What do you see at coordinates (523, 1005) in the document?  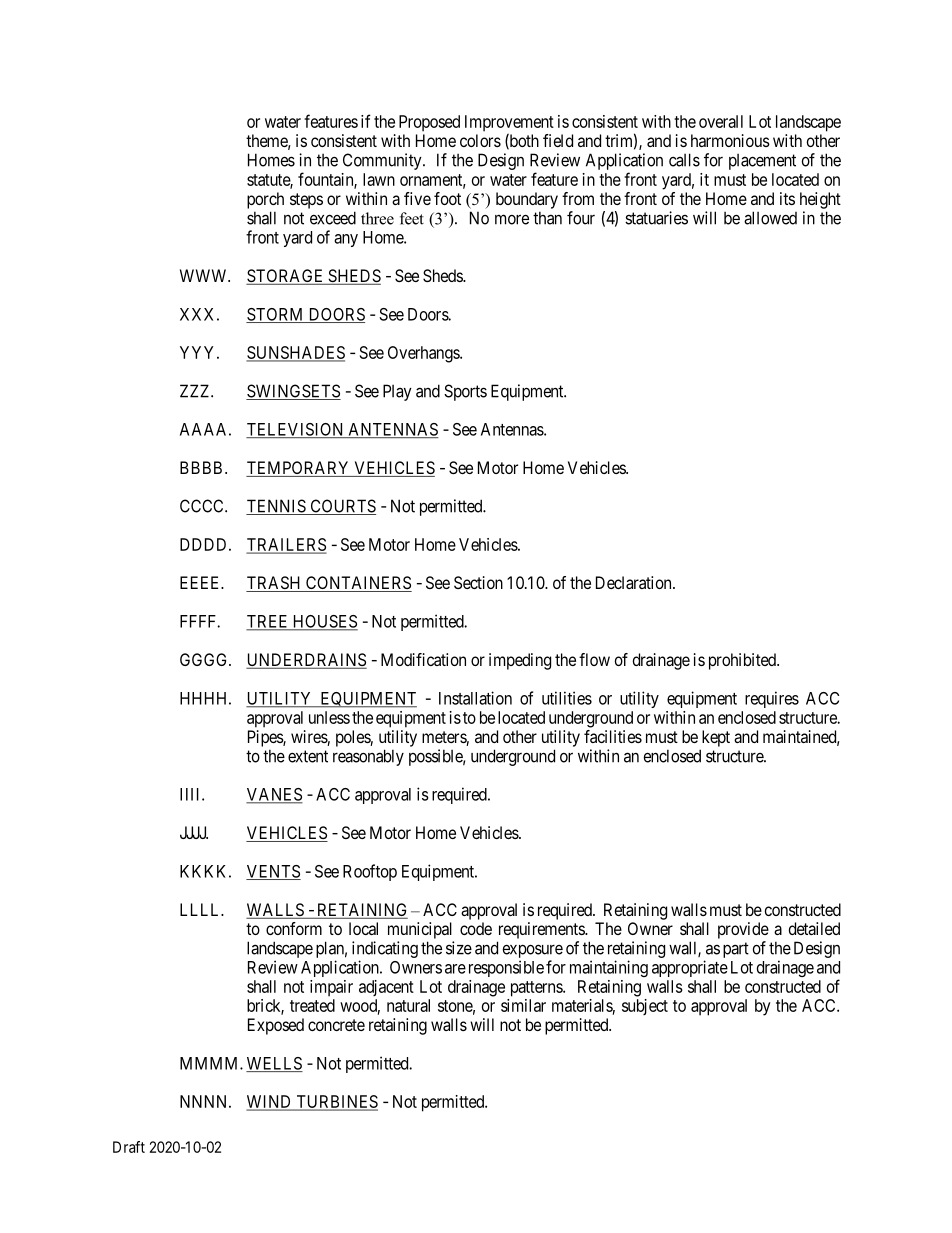 I see `similar` at bounding box center [523, 1005].
